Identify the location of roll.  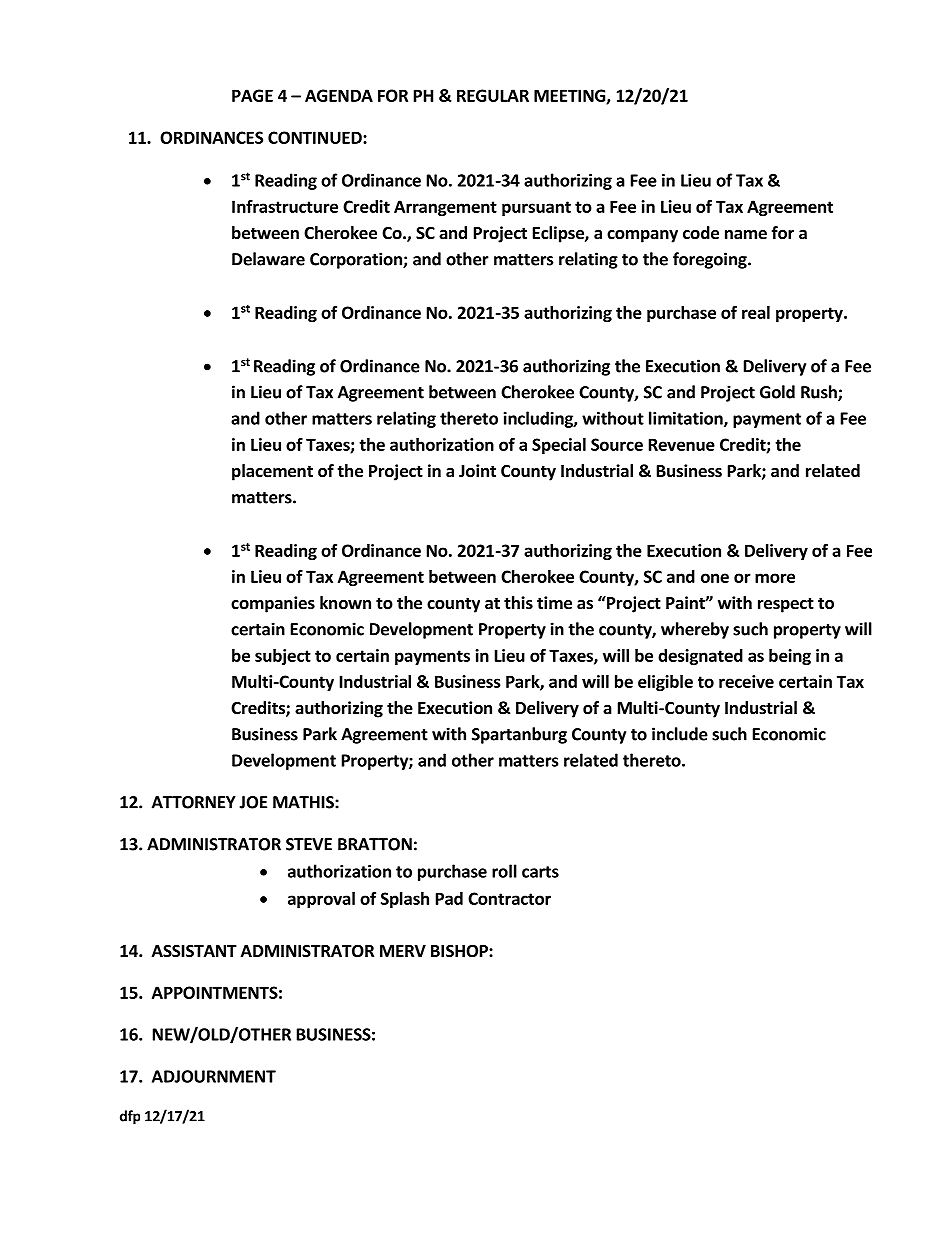
(504, 871).
